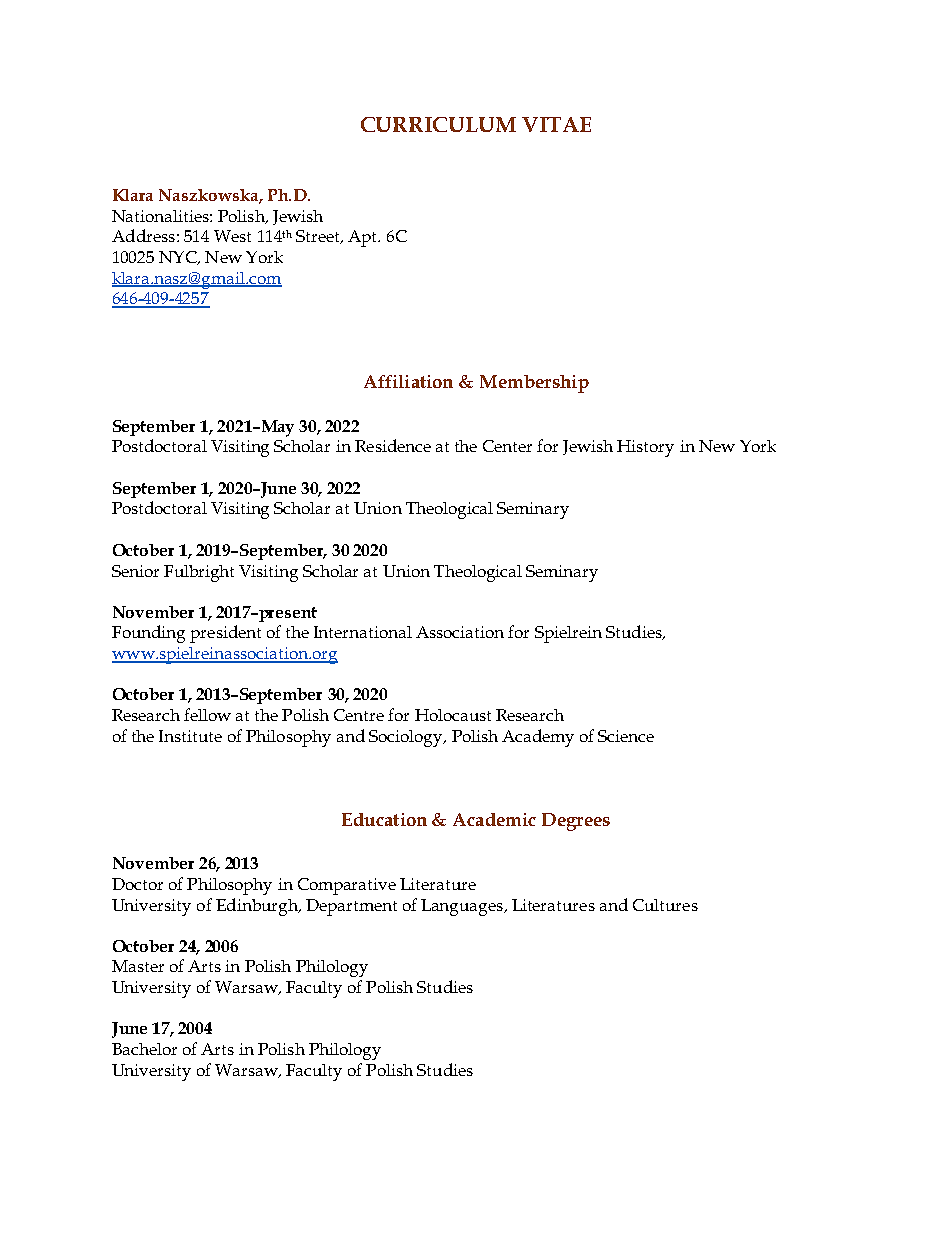 This screenshot has width=952, height=1233. Describe the element at coordinates (645, 448) in the screenshot. I see `History` at that location.
